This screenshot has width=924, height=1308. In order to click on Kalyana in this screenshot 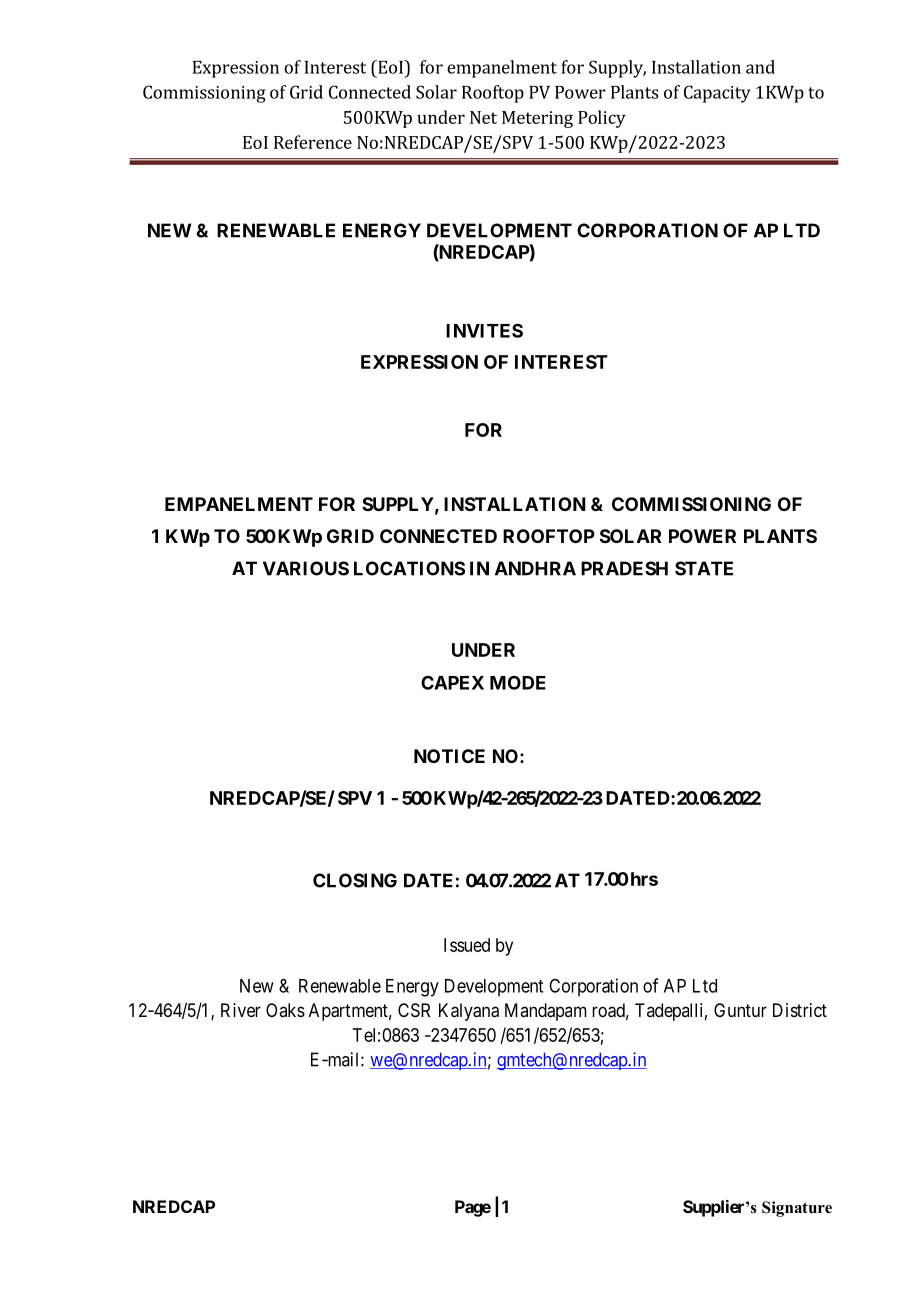, I will do `click(469, 1012)`.
